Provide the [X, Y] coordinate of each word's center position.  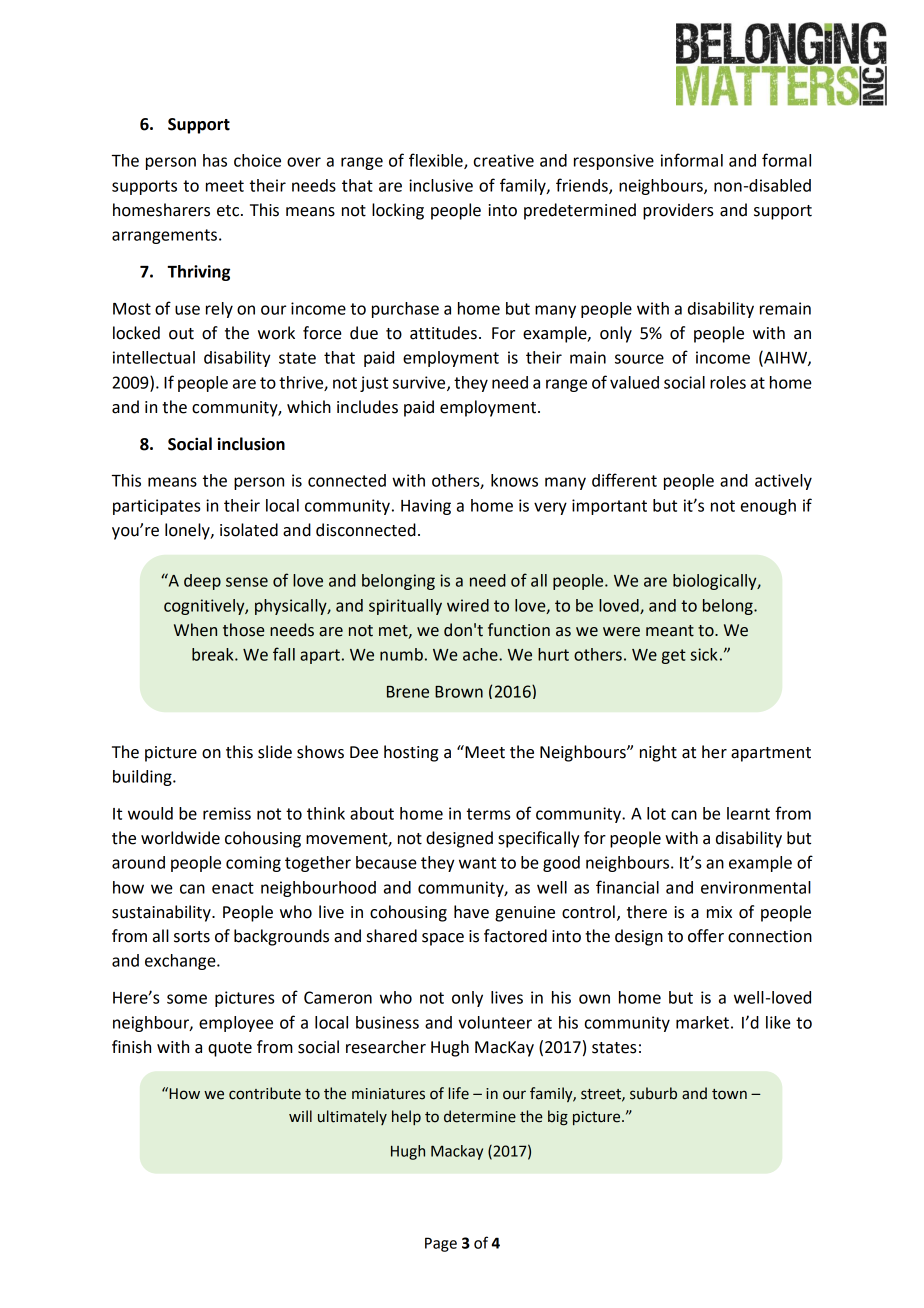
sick [703, 654]
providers [678, 211]
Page [441, 1244]
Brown [459, 692]
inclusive [441, 185]
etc [229, 211]
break [214, 654]
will [300, 1116]
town [729, 1094]
